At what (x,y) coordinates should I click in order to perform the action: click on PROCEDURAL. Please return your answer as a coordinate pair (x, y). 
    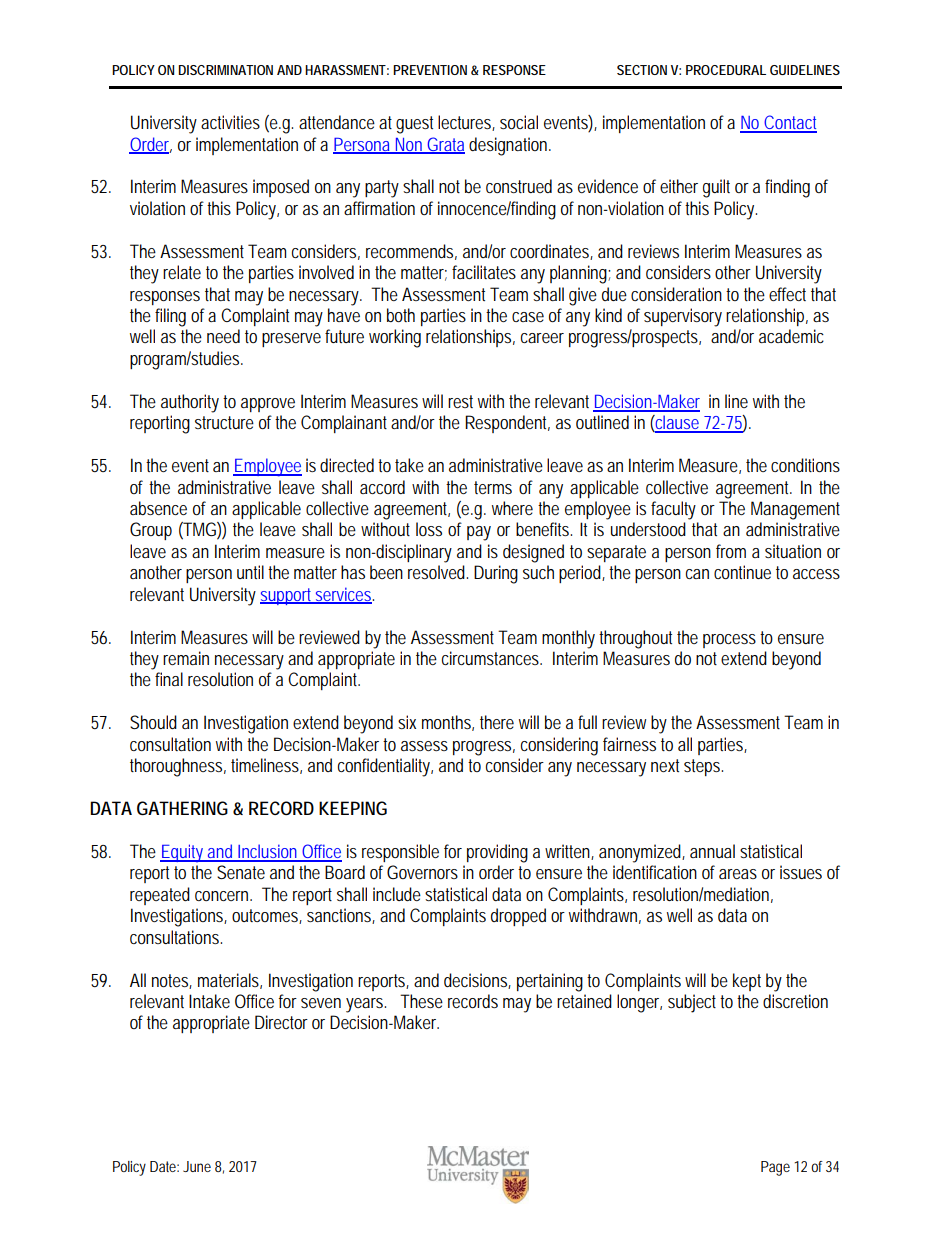
    Looking at the image, I should click on (726, 70).
